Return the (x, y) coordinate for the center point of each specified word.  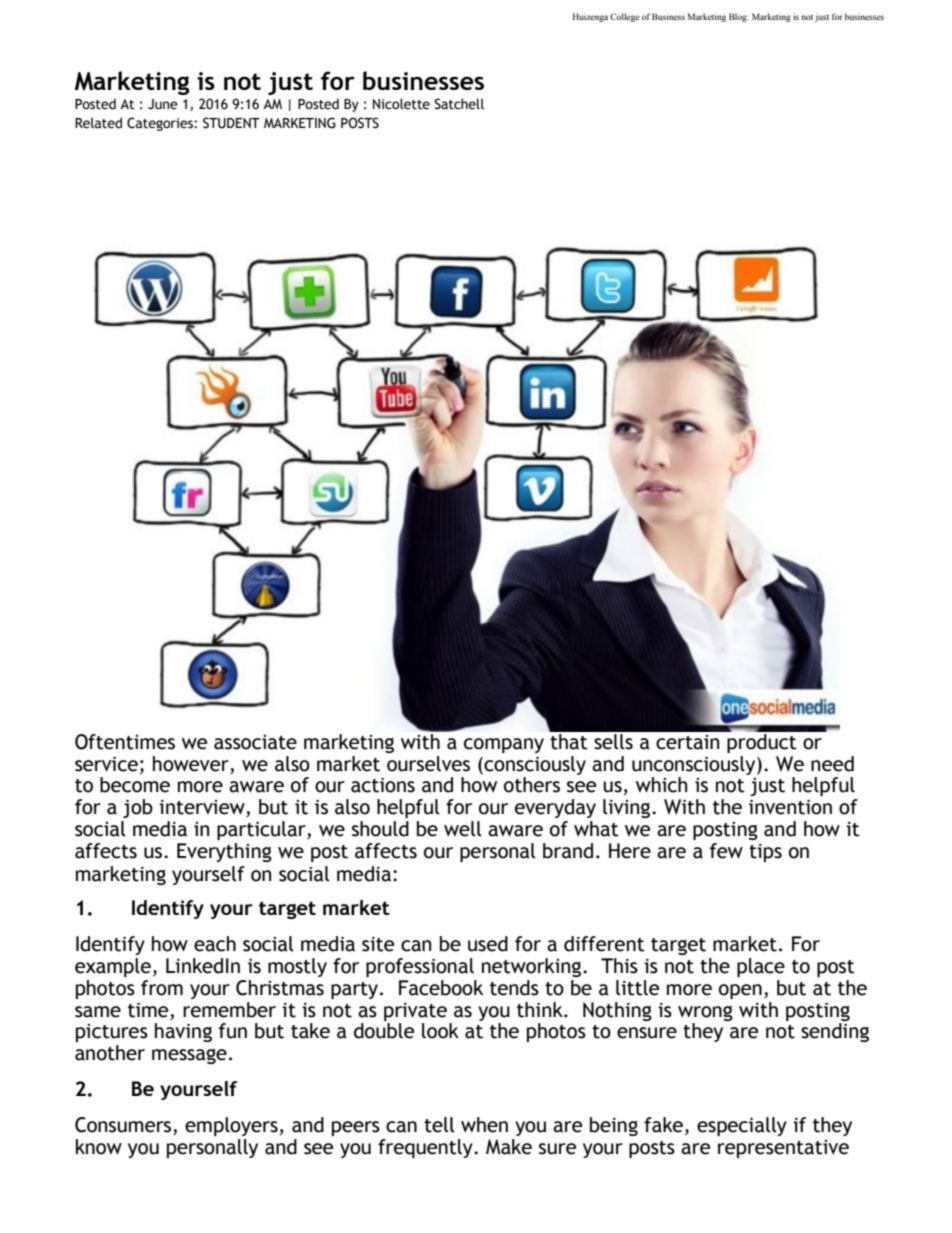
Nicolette (401, 104)
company (504, 745)
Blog (739, 17)
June (163, 104)
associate (255, 742)
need (832, 764)
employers (231, 1126)
